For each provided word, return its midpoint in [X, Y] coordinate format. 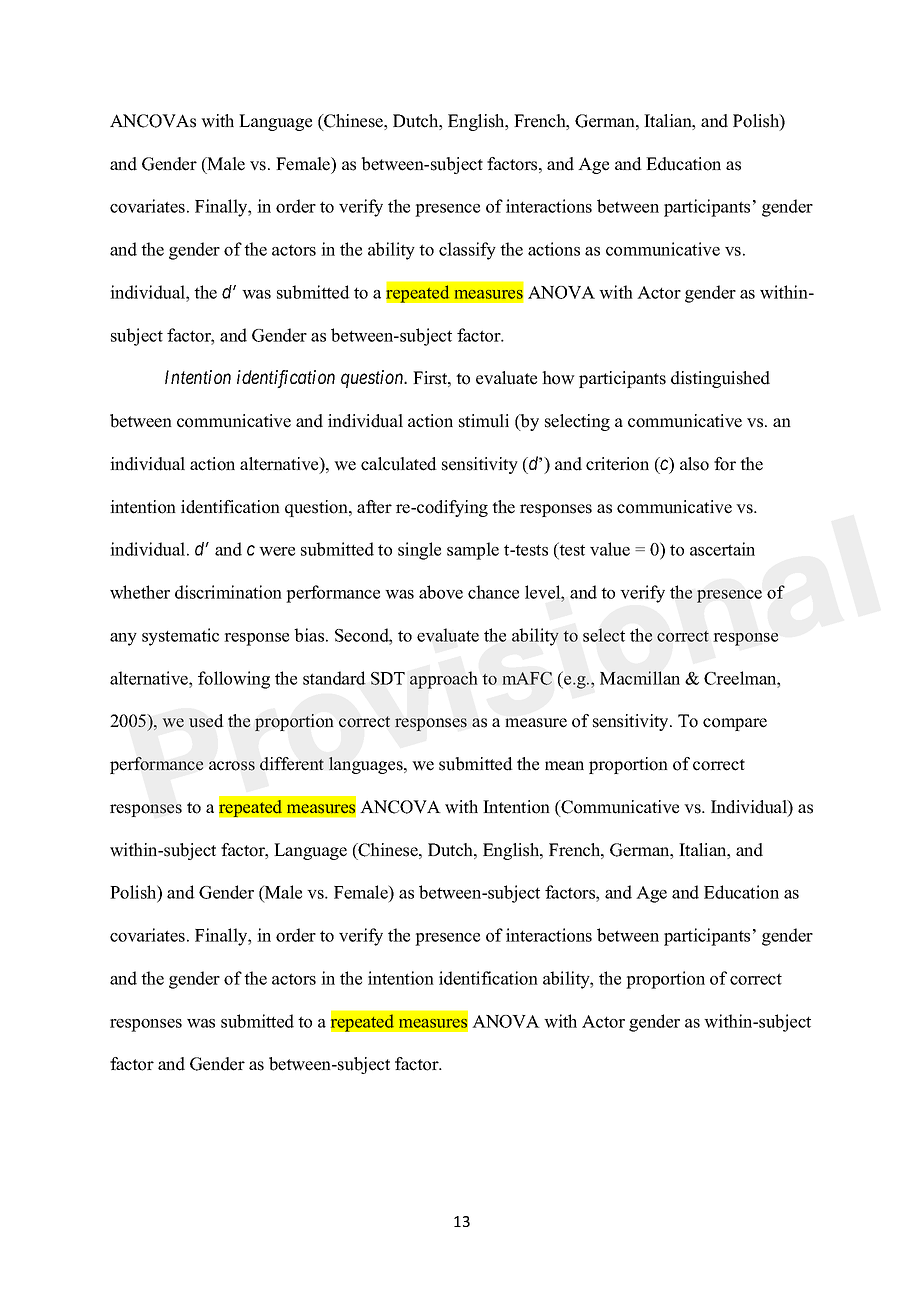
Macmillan [640, 678]
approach [443, 680]
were [277, 551]
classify [467, 251]
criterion [617, 464]
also [694, 464]
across [232, 766]
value [610, 549]
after [374, 507]
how [558, 378]
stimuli [484, 421]
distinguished [720, 379]
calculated [399, 464]
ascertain [722, 549]
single [419, 551]
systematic [180, 637]
